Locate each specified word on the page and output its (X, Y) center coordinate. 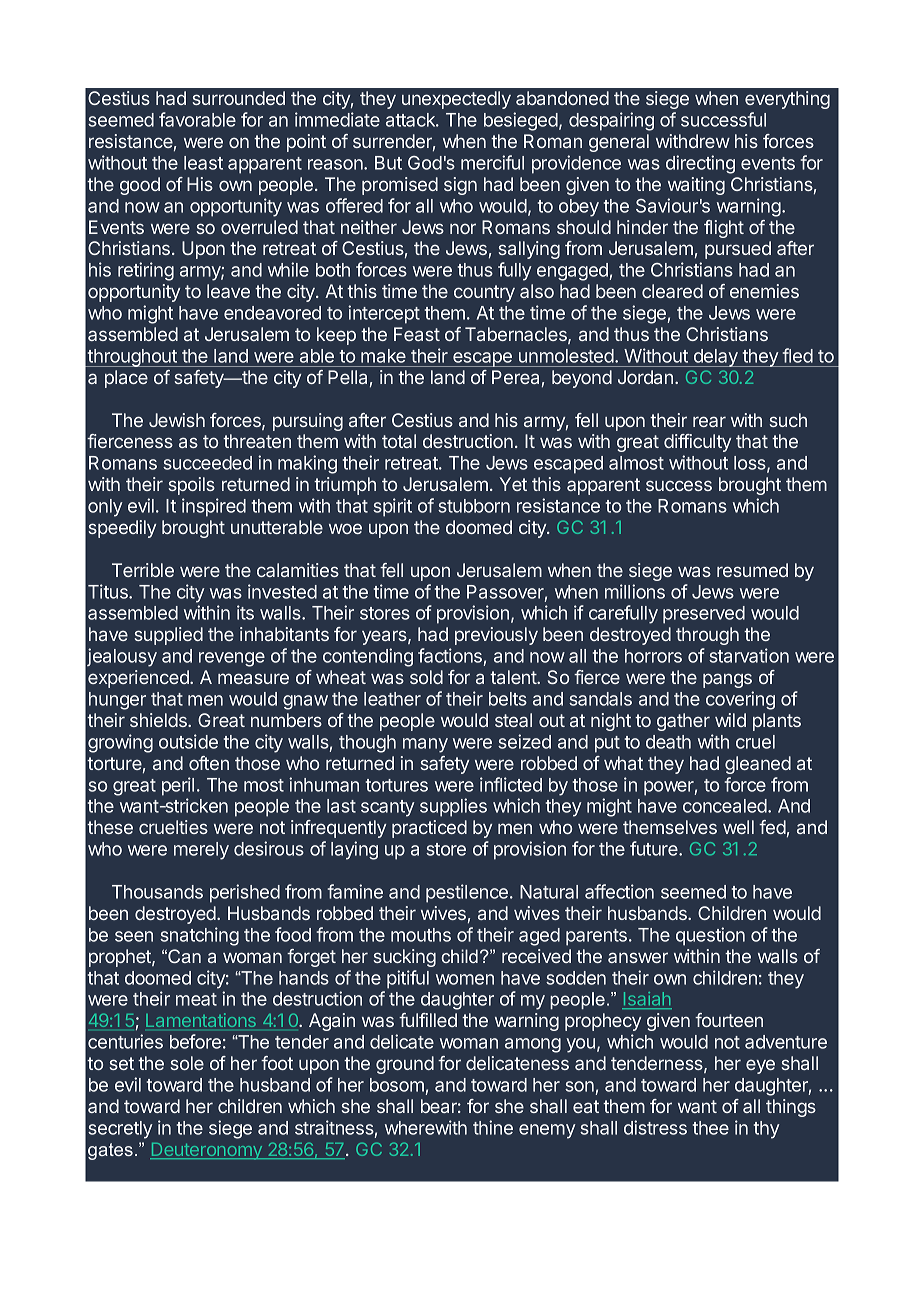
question (710, 936)
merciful (492, 162)
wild (730, 720)
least (203, 163)
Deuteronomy (207, 1151)
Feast (417, 334)
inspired (214, 507)
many (425, 745)
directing (700, 164)
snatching (199, 936)
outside (188, 741)
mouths (421, 935)
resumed (752, 570)
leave (228, 291)
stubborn (474, 506)
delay (715, 358)
